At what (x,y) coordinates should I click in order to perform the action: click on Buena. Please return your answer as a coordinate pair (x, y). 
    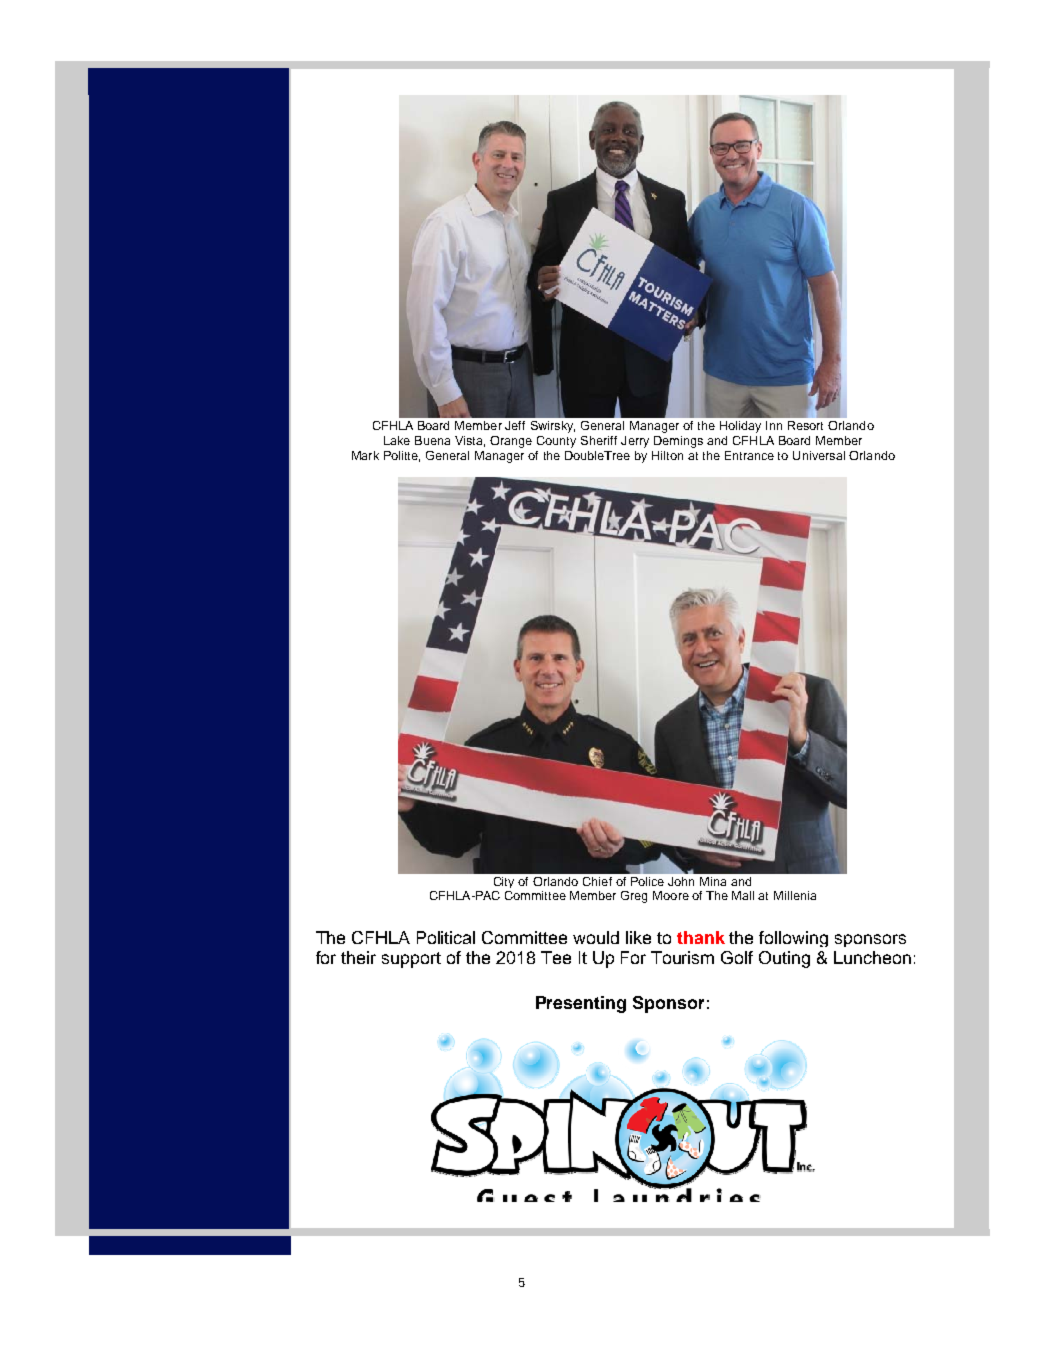
    Looking at the image, I should click on (432, 440).
